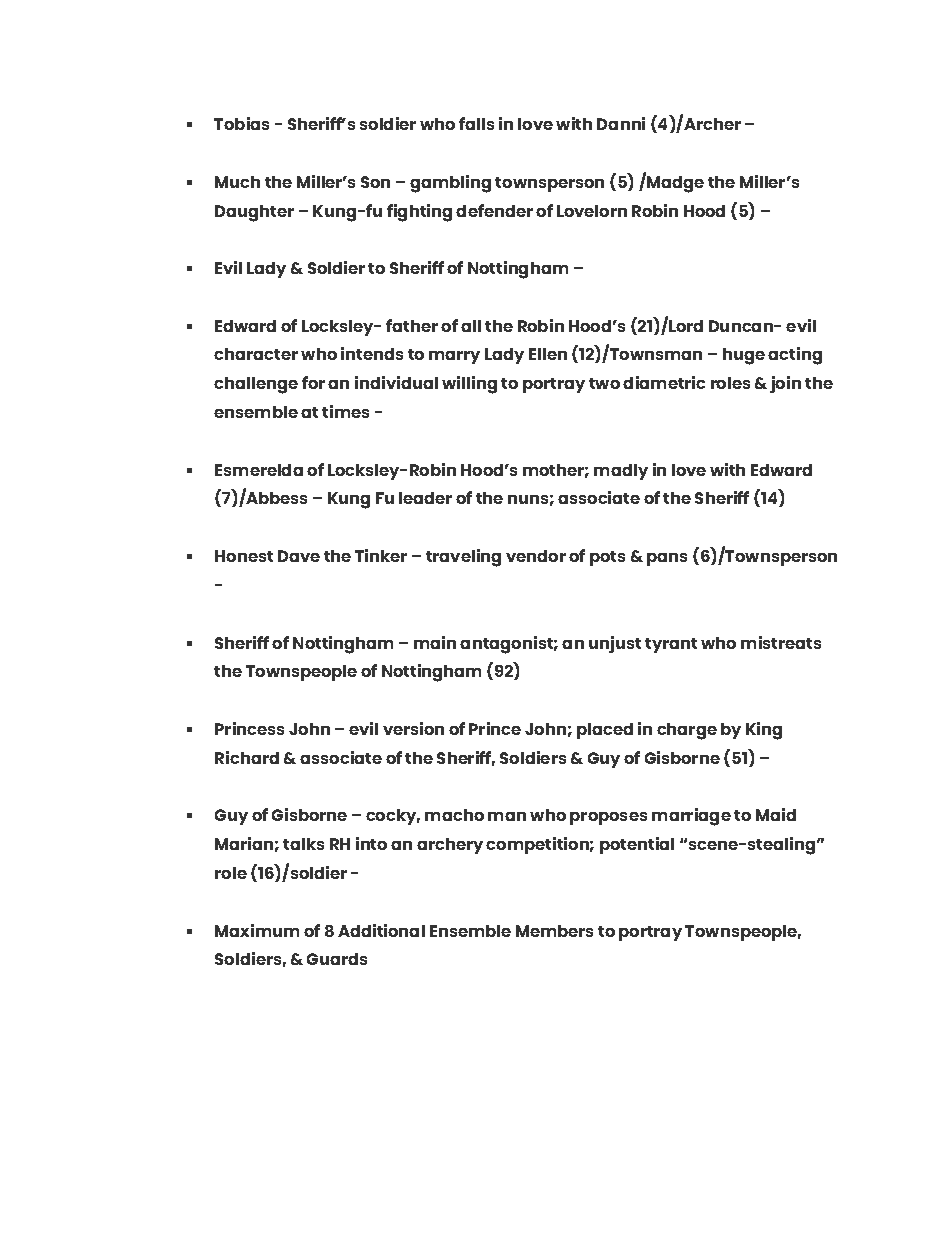 This document has width=952, height=1233. Describe the element at coordinates (548, 354) in the document. I see `Ellen` at that location.
